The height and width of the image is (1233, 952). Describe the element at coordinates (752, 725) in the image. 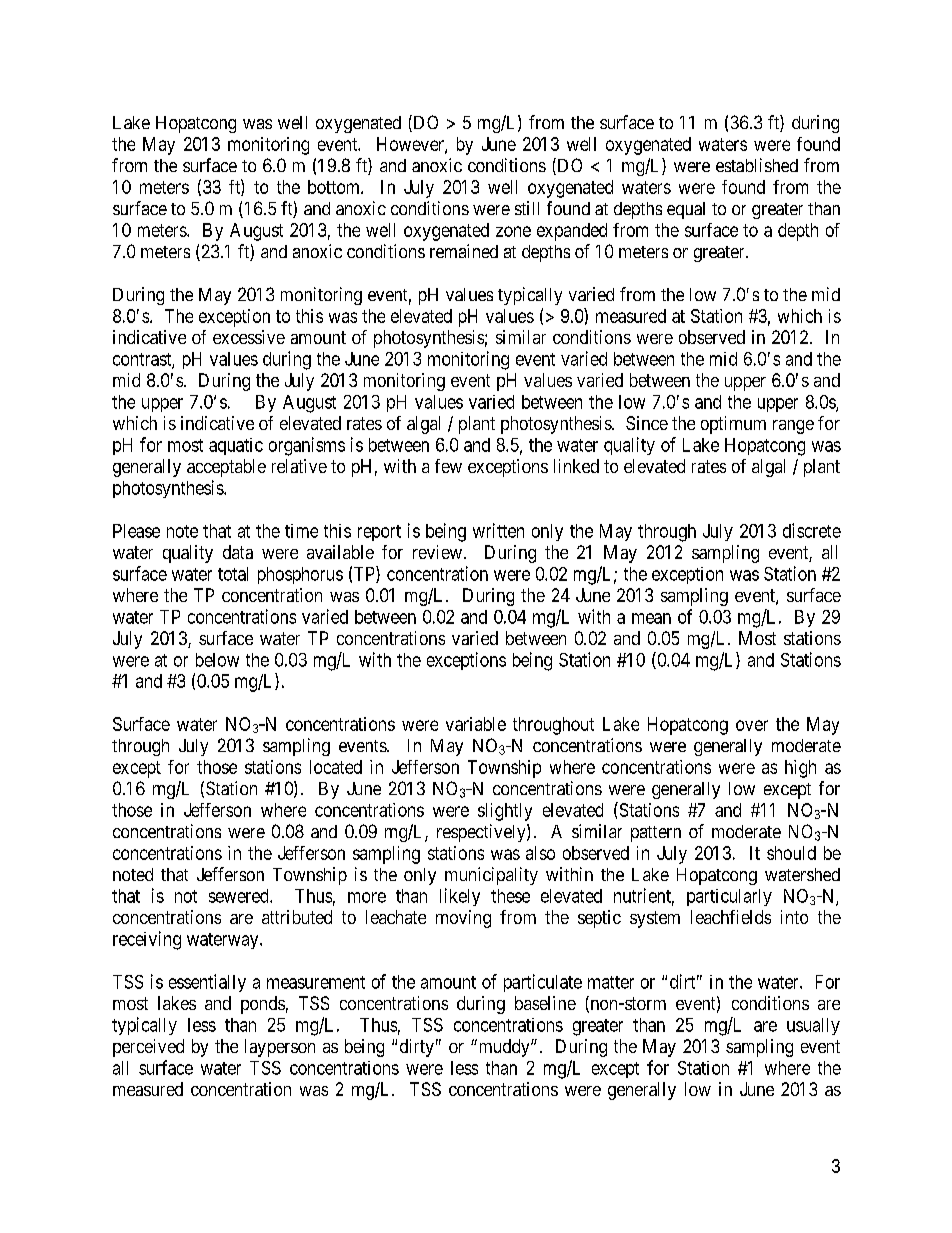

I see `over` at that location.
